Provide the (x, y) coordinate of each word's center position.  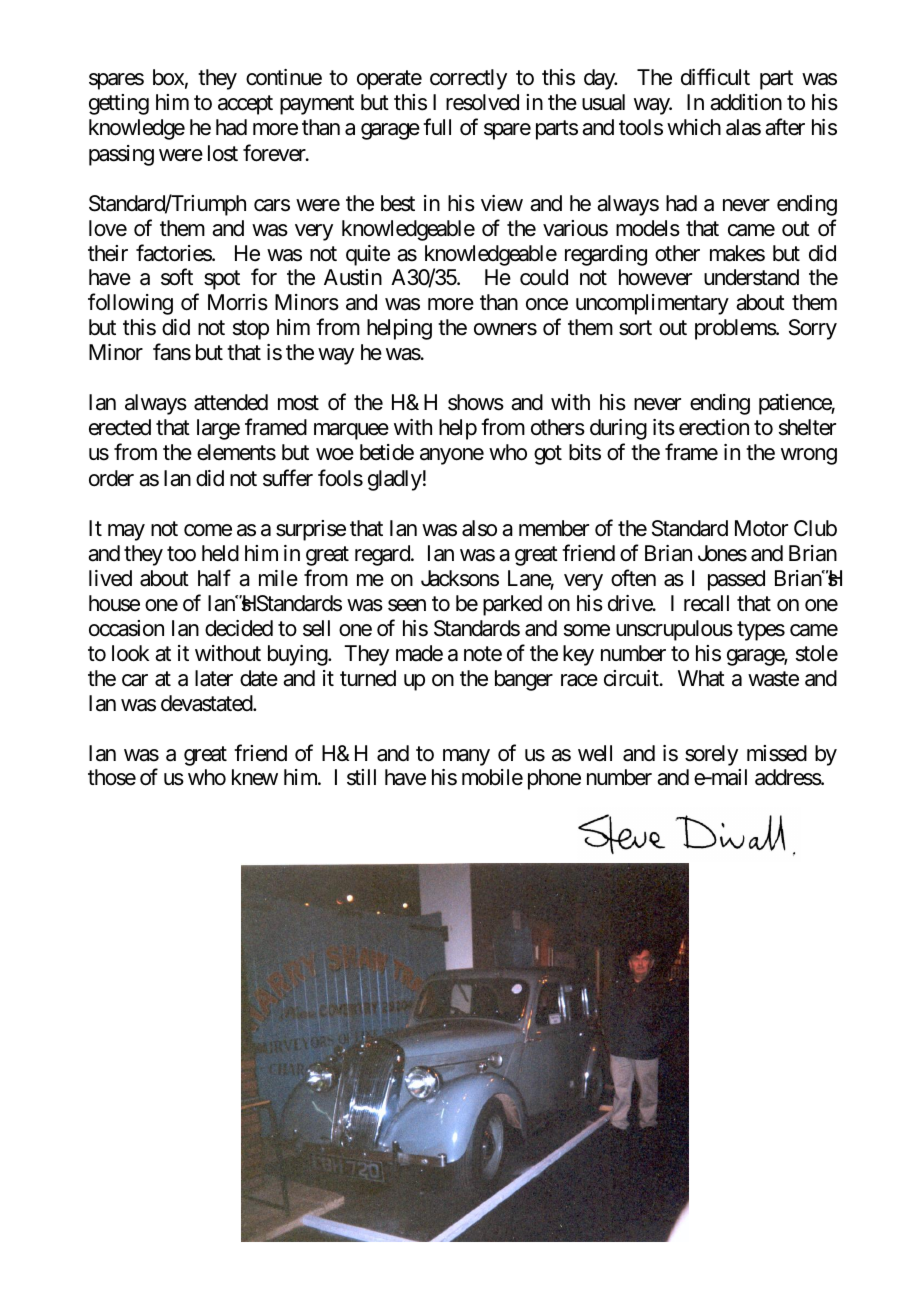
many (466, 757)
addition (746, 102)
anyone (452, 456)
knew (255, 777)
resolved (482, 102)
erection (714, 427)
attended (231, 402)
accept (245, 105)
